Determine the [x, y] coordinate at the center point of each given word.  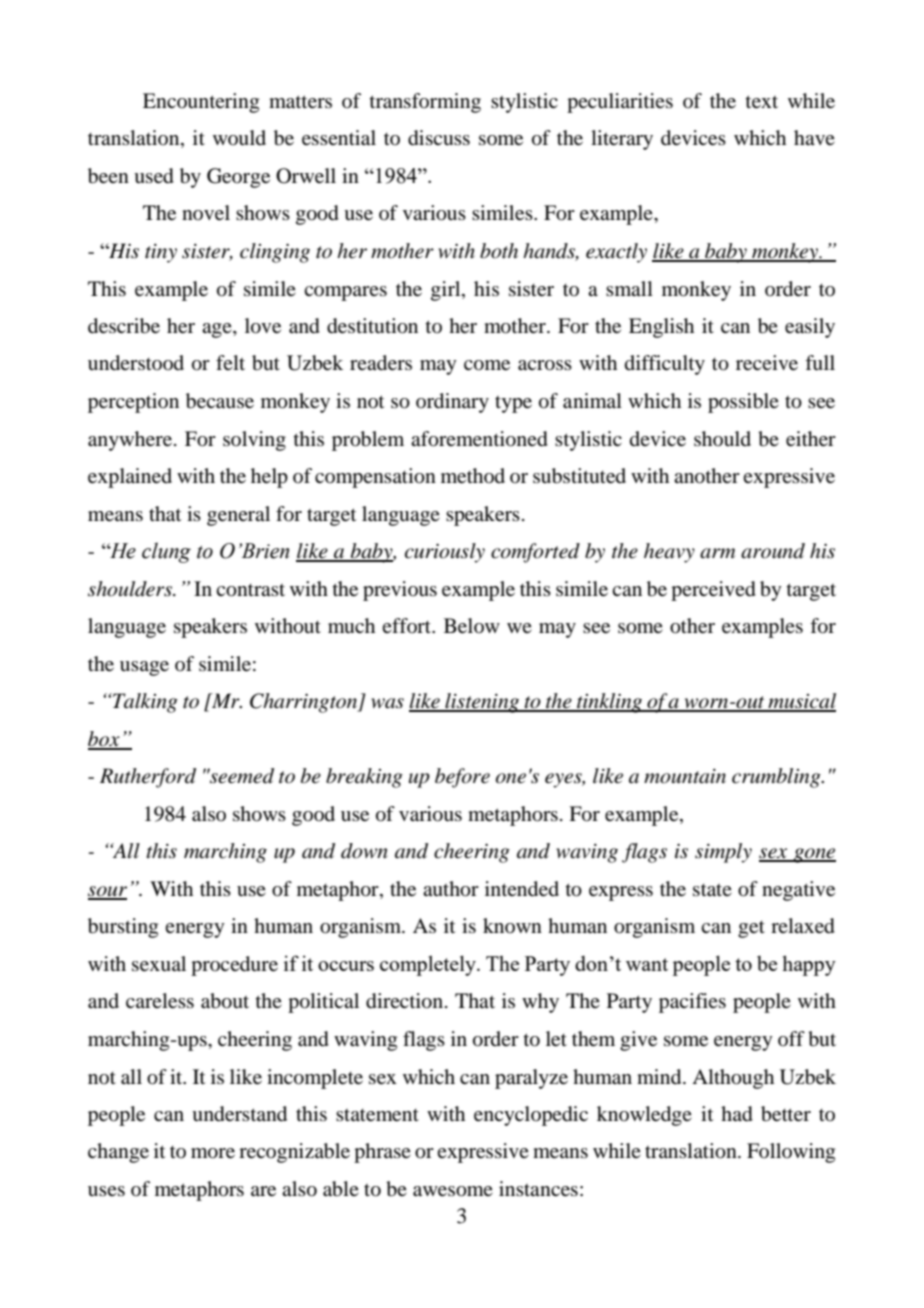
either [811, 439]
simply [723, 853]
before [462, 778]
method [473, 476]
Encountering [201, 103]
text [762, 102]
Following [791, 1153]
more [213, 1153]
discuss [439, 138]
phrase [382, 1153]
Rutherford [148, 778]
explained [130, 478]
